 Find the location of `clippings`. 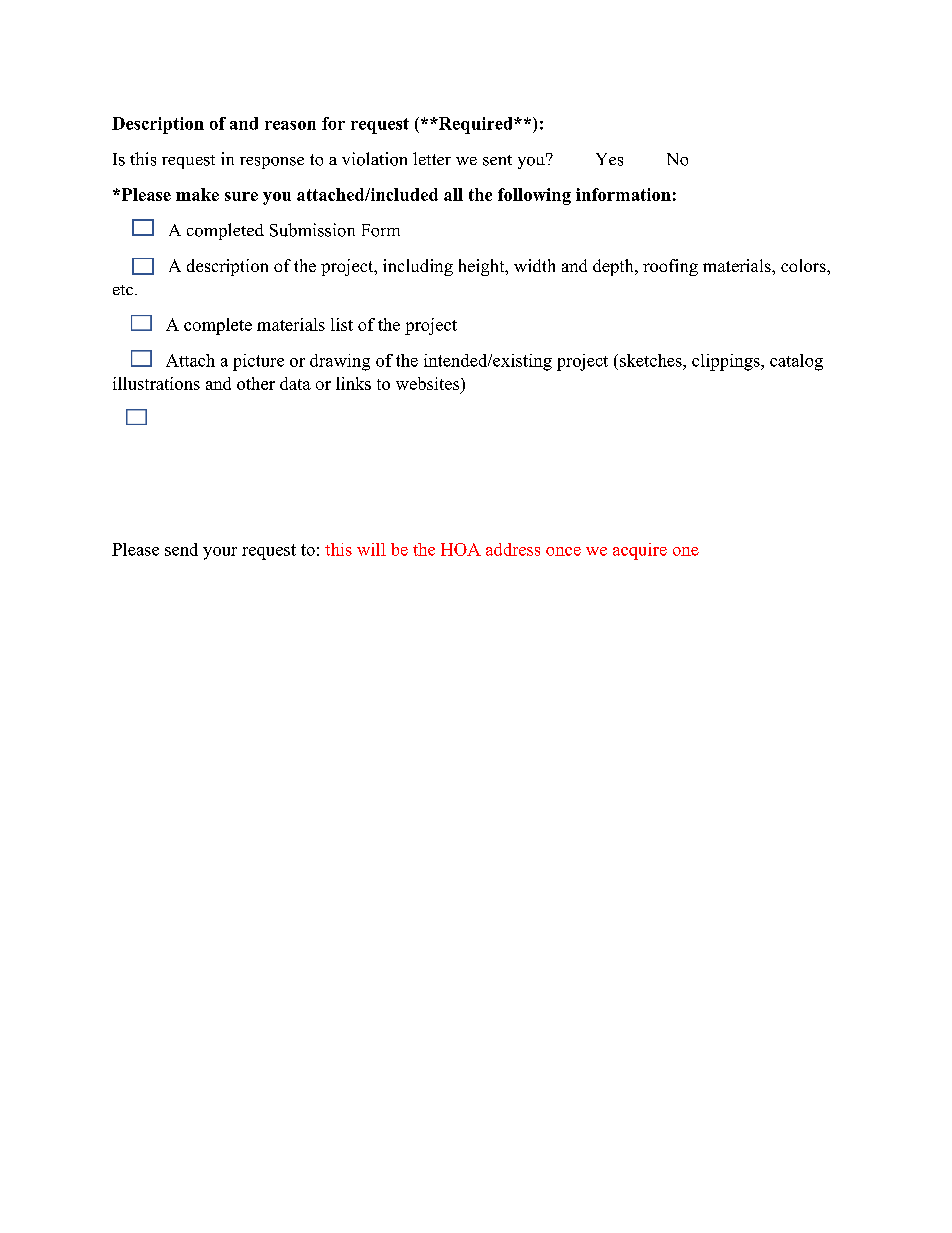

clippings is located at coordinates (727, 362).
